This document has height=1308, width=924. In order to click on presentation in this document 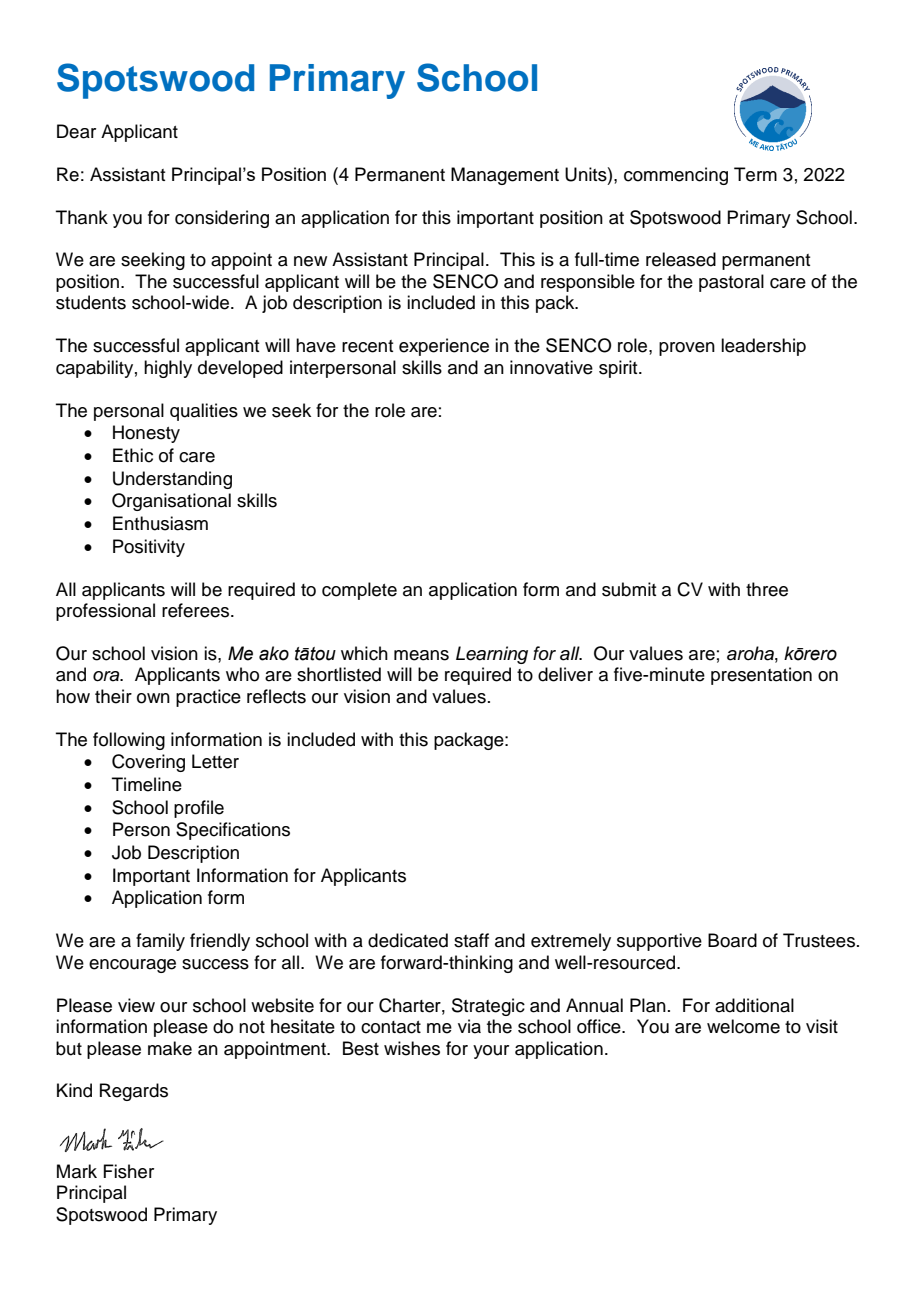, I will do `click(761, 676)`.
